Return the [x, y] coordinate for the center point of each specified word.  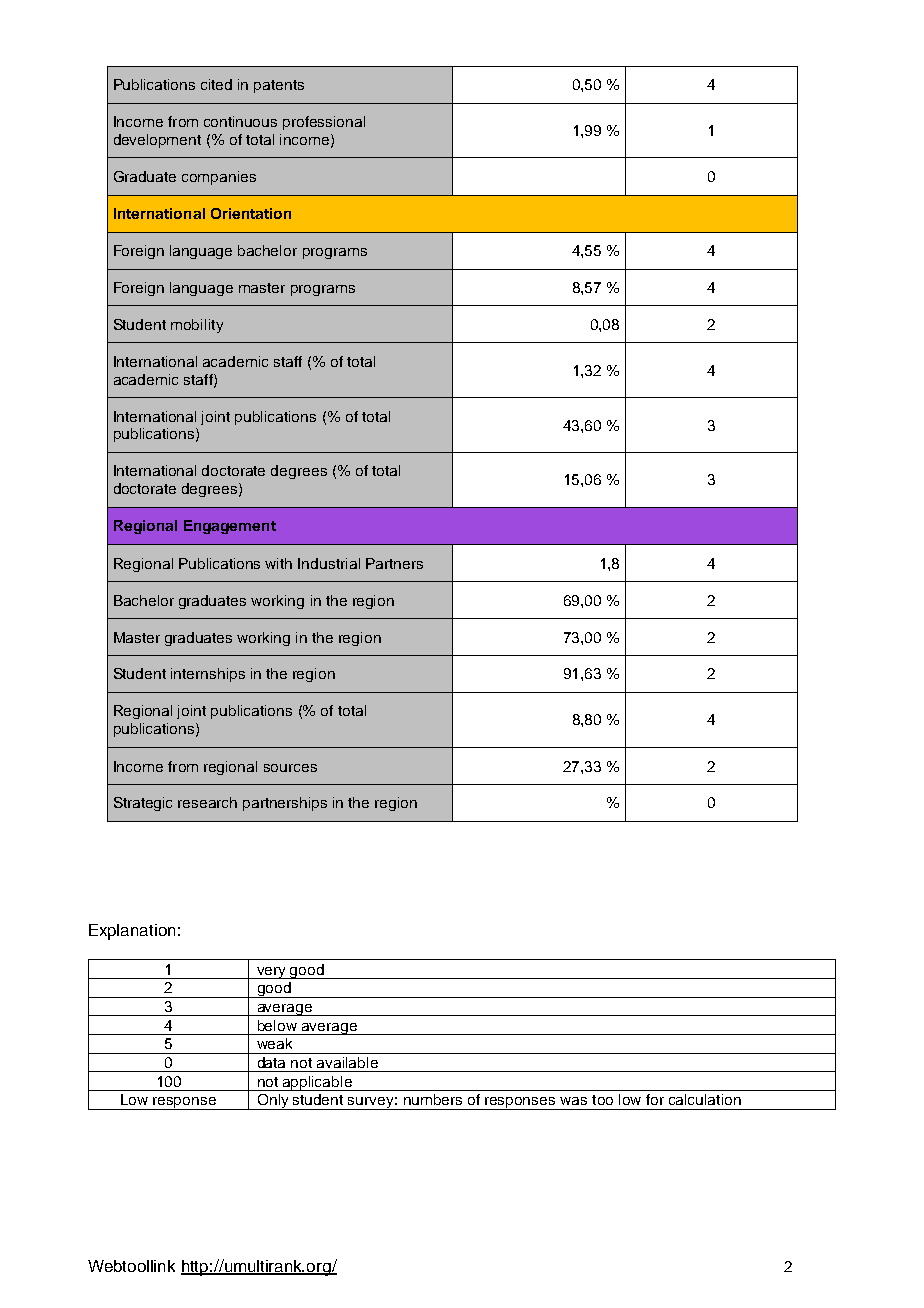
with [278, 563]
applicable [317, 1083]
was [573, 1101]
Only [273, 1102]
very [271, 973]
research [207, 802]
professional [324, 123]
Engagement [230, 527]
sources [290, 768]
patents [279, 86]
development [157, 141]
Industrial [329, 563]
